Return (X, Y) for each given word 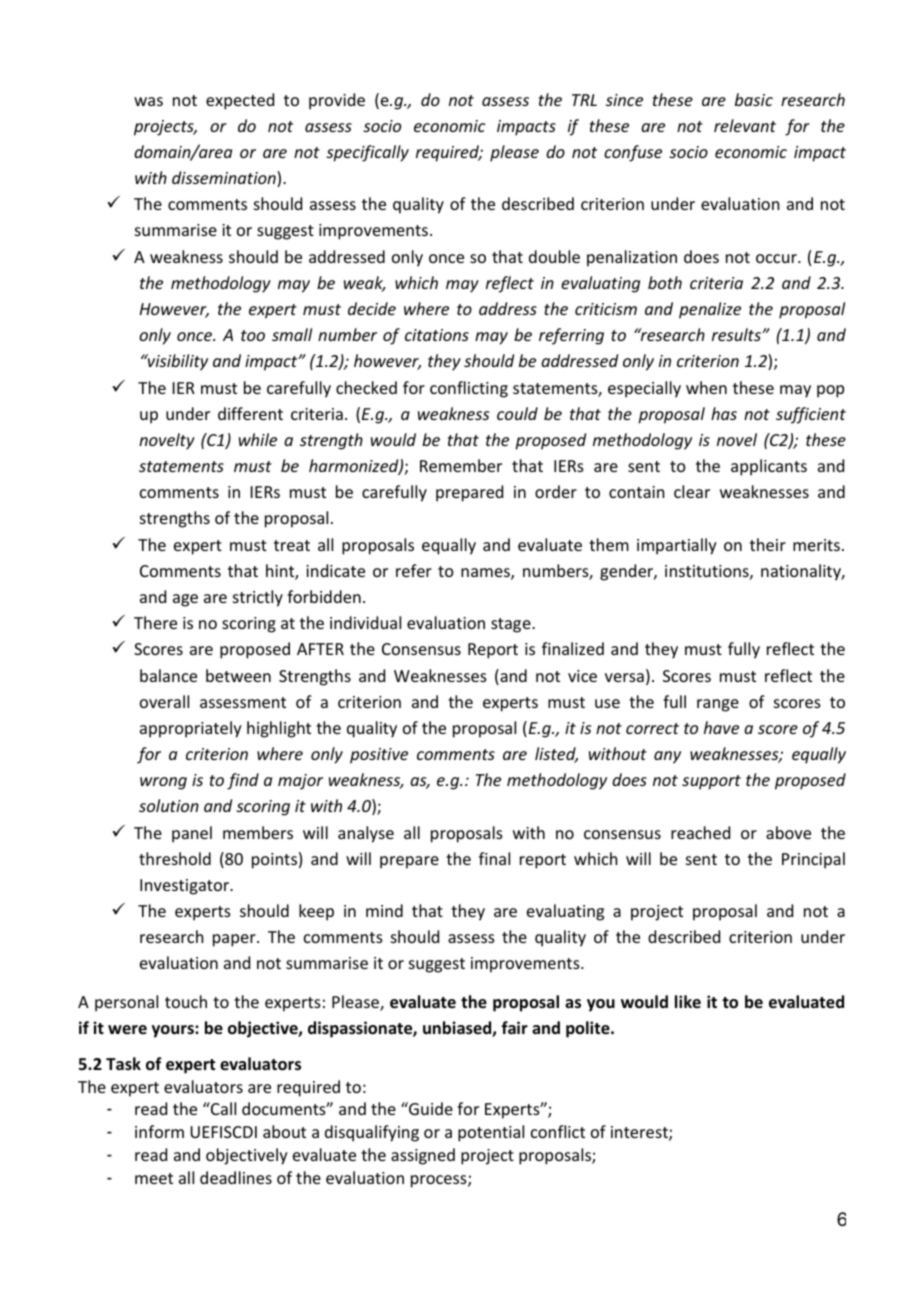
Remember (461, 465)
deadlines (236, 1177)
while (258, 439)
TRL (584, 100)
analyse (366, 834)
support (711, 782)
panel (192, 834)
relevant (745, 125)
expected (240, 101)
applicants (769, 467)
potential (491, 1133)
